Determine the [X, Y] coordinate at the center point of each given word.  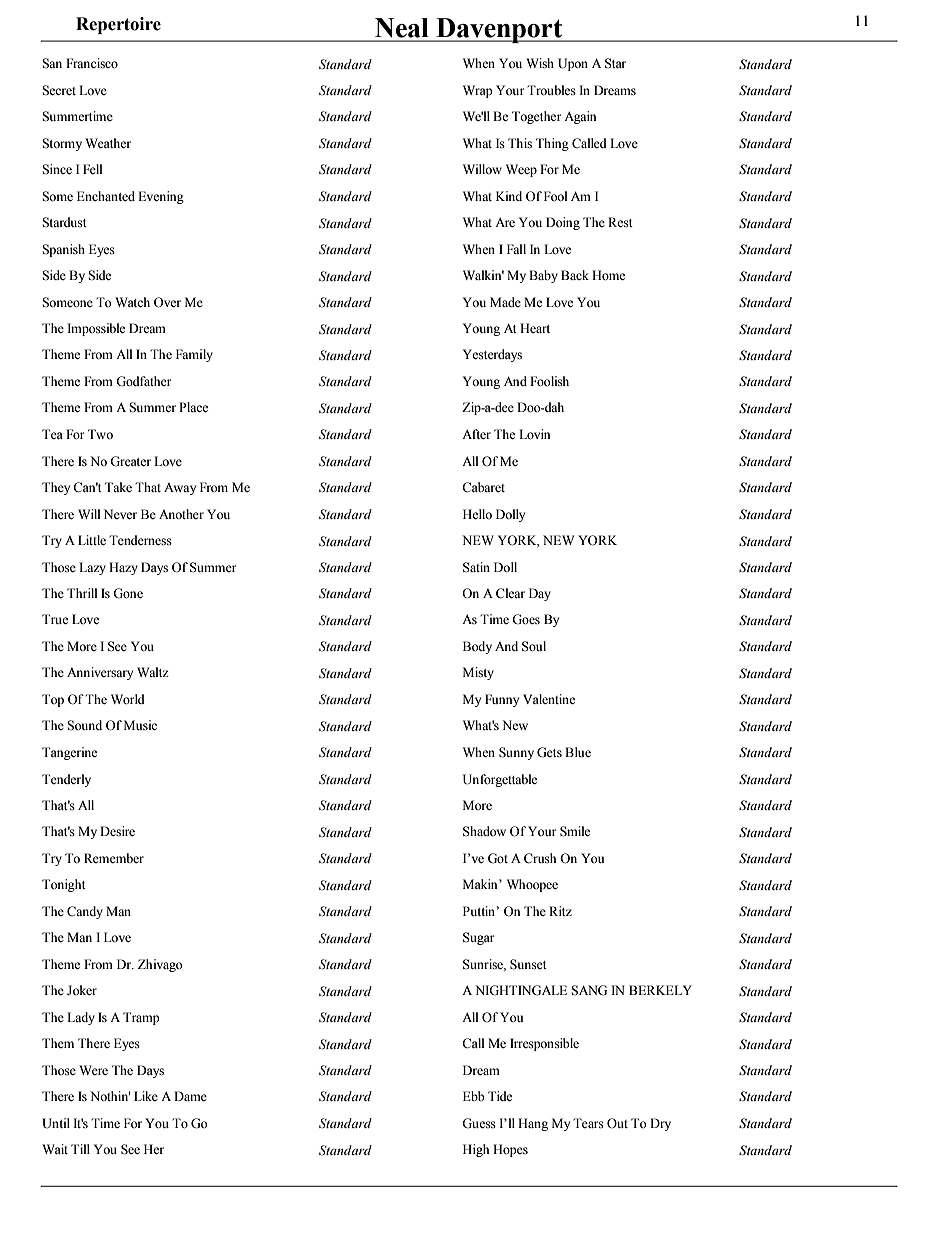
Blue [578, 752]
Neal [402, 28]
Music [140, 725]
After [476, 434]
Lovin [534, 434]
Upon [573, 64]
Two [100, 434]
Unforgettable [500, 780]
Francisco [92, 63]
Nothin [110, 1096]
